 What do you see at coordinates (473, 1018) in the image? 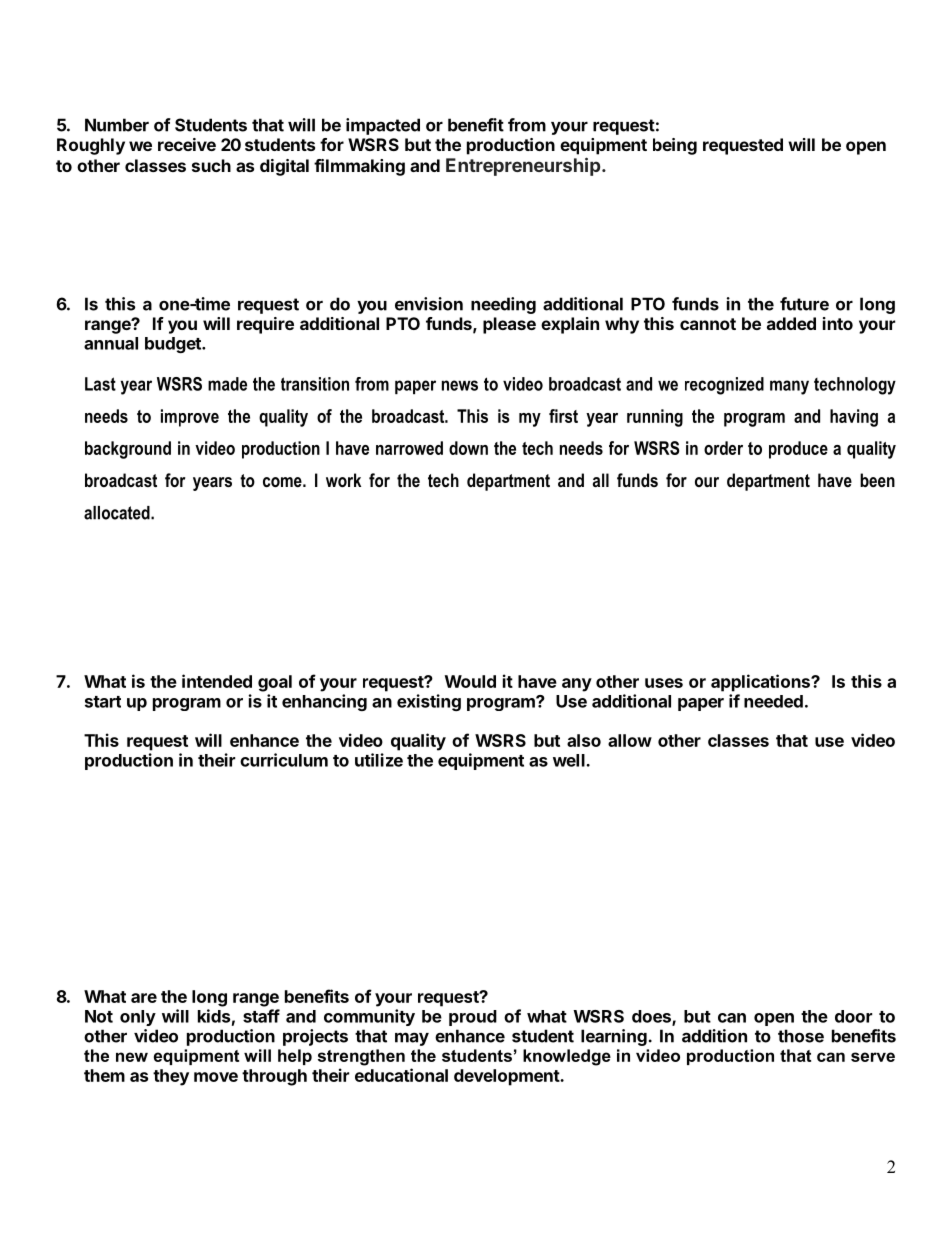
I see `proud` at bounding box center [473, 1018].
